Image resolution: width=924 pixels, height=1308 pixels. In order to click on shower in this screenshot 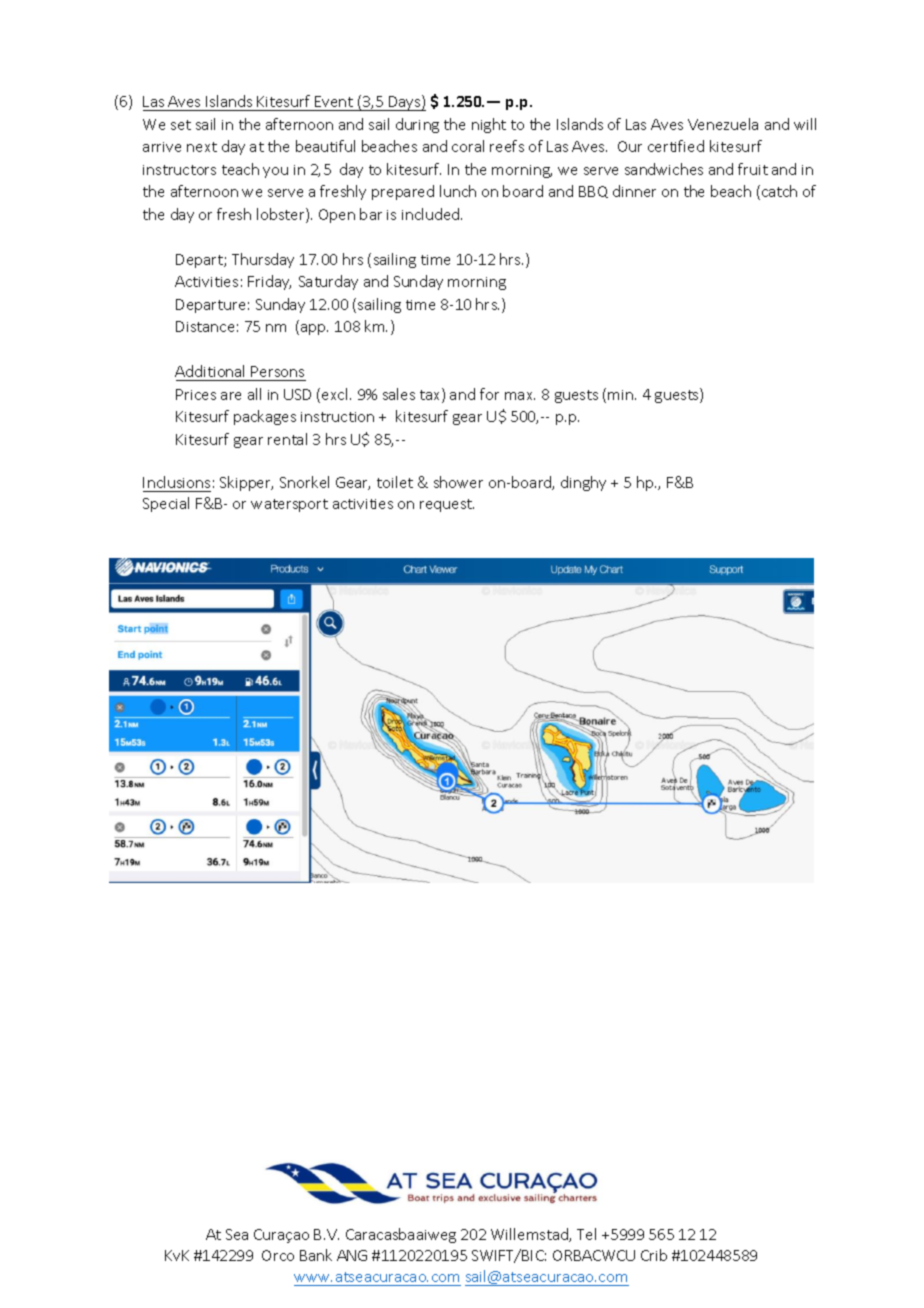, I will do `click(458, 482)`.
